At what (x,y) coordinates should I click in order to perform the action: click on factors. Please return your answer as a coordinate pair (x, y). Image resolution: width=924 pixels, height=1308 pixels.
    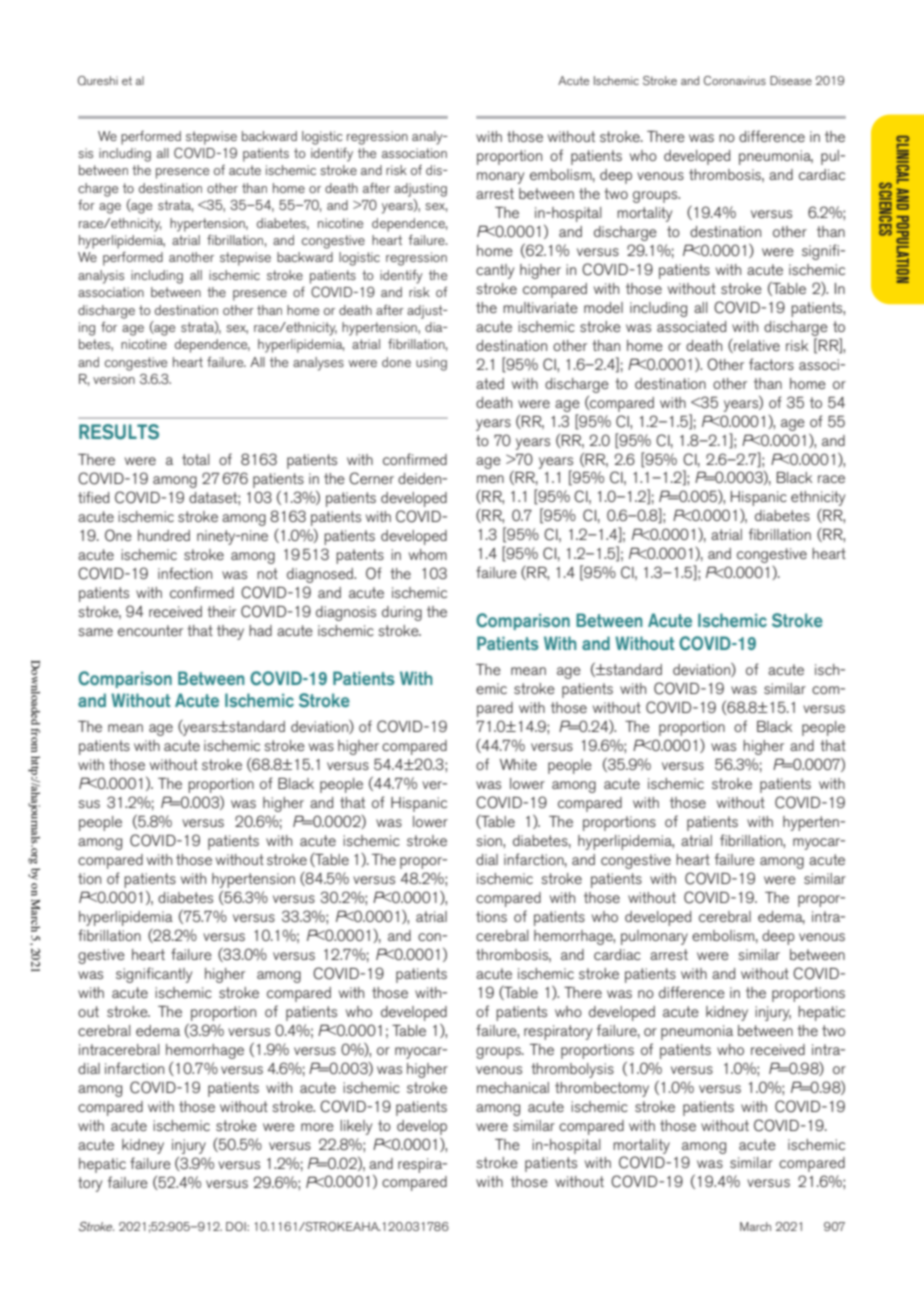
    Looking at the image, I should click on (771, 364).
